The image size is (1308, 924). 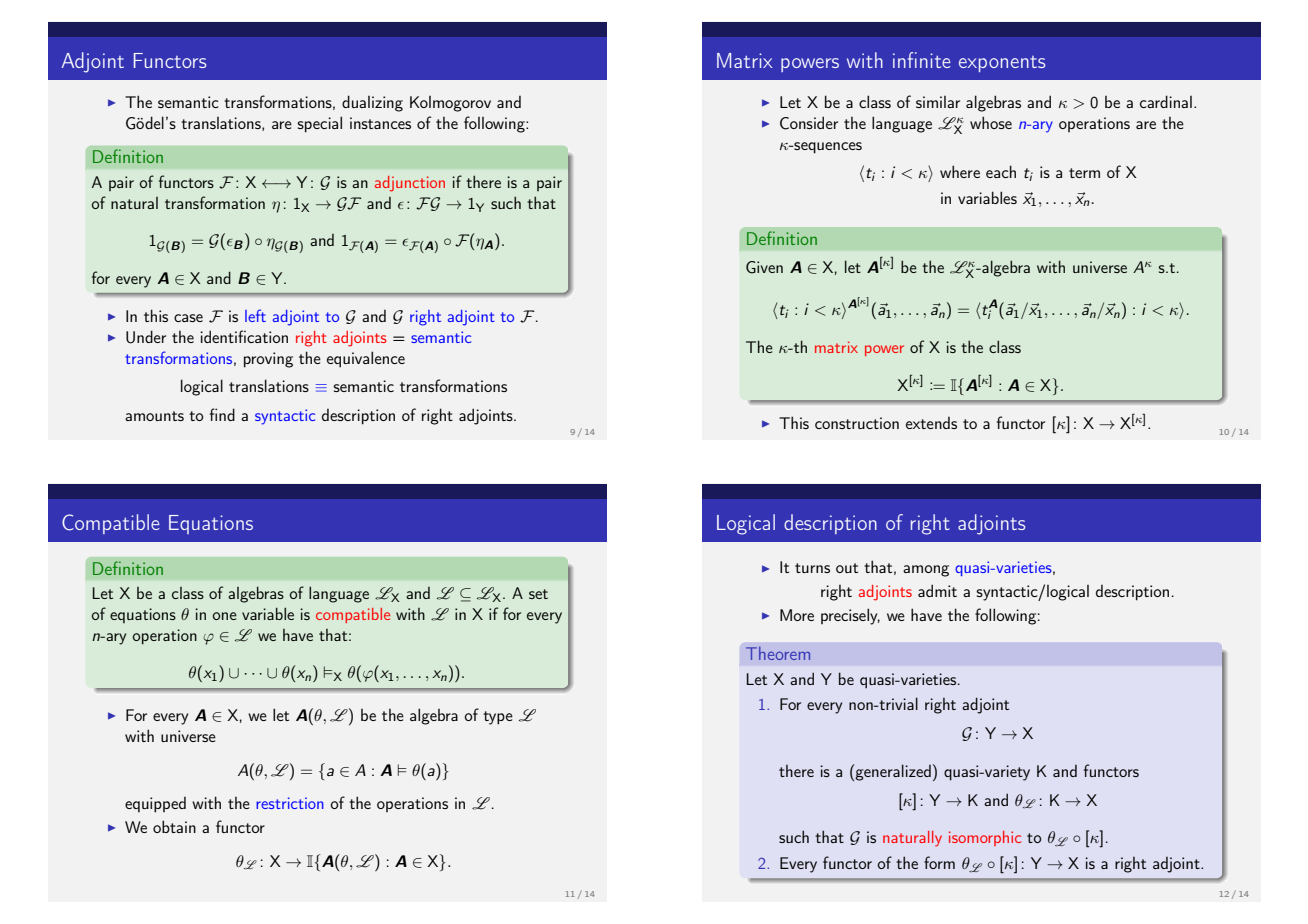 What do you see at coordinates (1002, 64) in the screenshot?
I see `exponents` at bounding box center [1002, 64].
